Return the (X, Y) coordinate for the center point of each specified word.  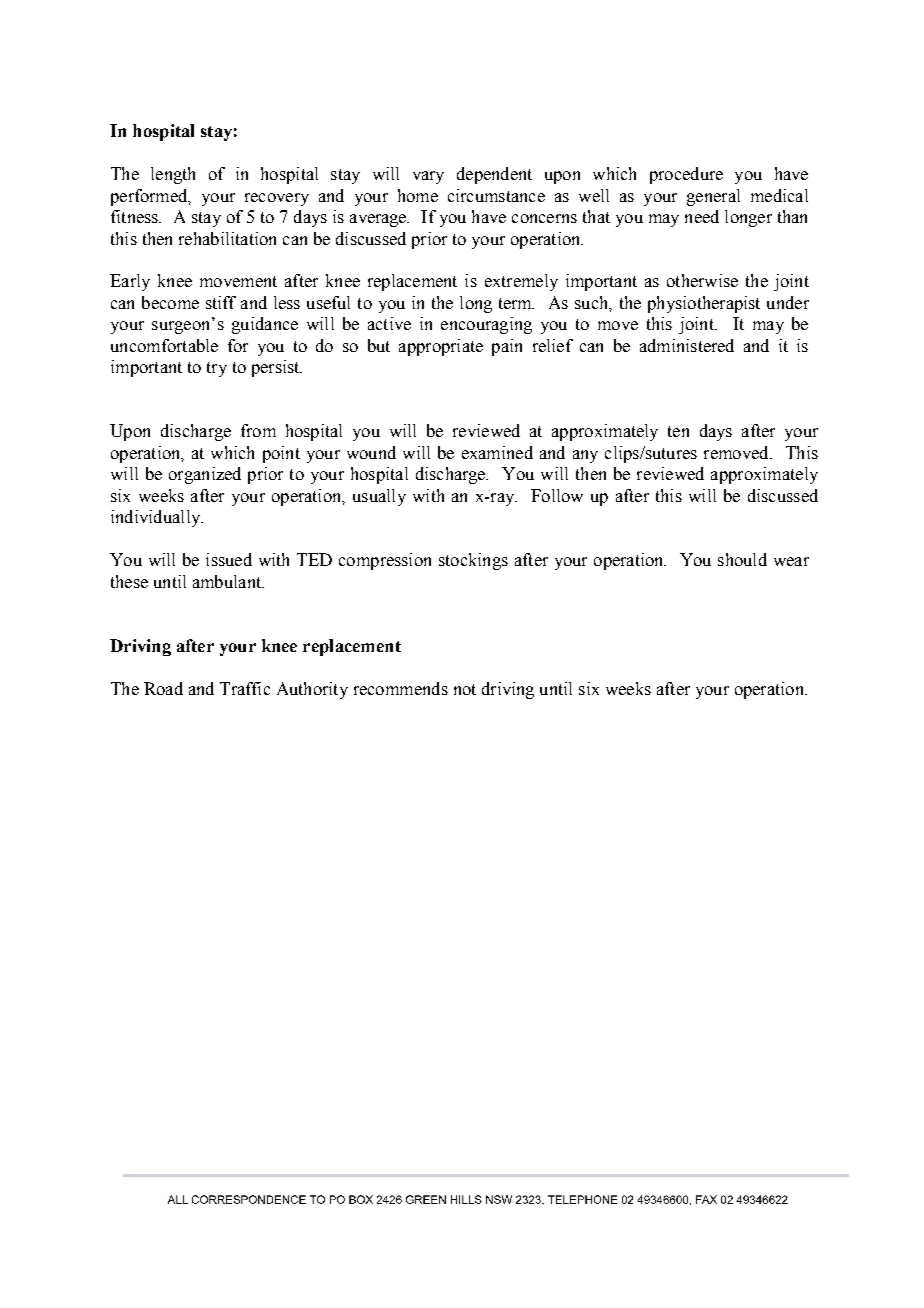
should (742, 559)
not (465, 689)
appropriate (441, 347)
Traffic (245, 688)
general (713, 197)
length (173, 175)
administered (687, 345)
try (217, 369)
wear (791, 561)
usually (379, 497)
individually (156, 518)
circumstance (496, 195)
